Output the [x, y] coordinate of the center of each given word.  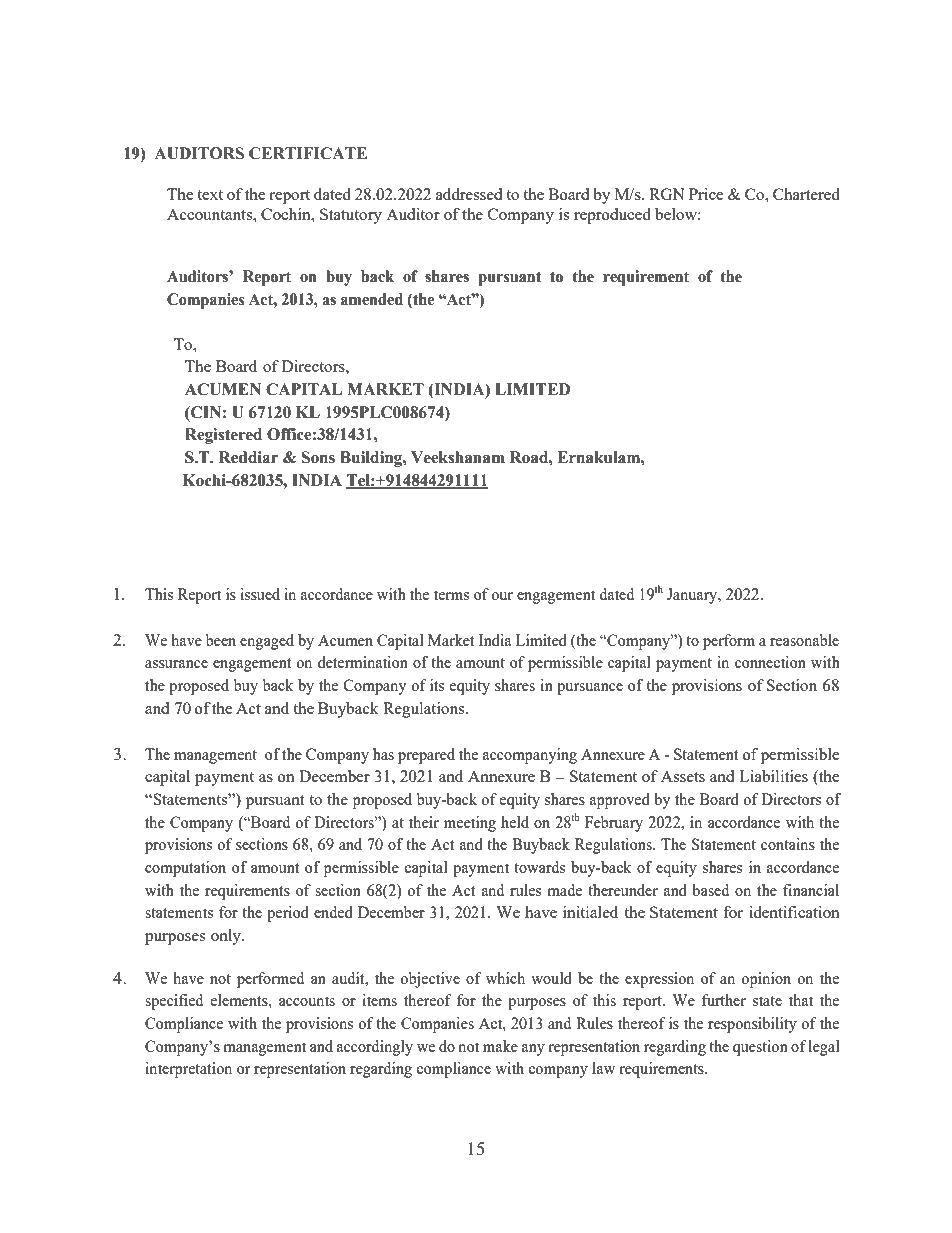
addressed [469, 194]
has [383, 754]
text [210, 195]
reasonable [804, 640]
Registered [223, 436]
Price [706, 194]
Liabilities [773, 776]
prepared [426, 756]
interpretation [188, 1070]
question [760, 1048]
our [502, 596]
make [500, 1046]
